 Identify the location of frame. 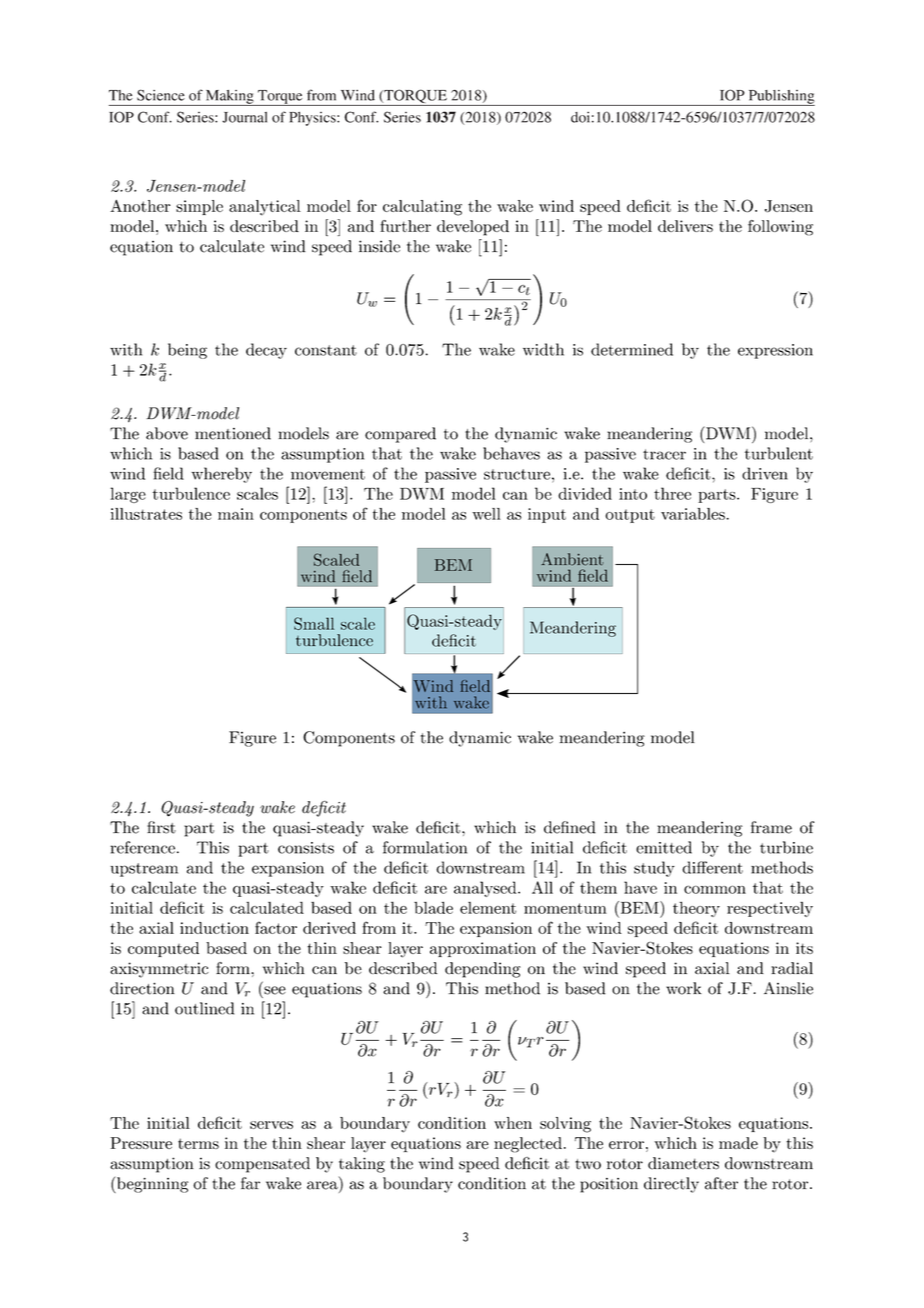
(771, 827).
